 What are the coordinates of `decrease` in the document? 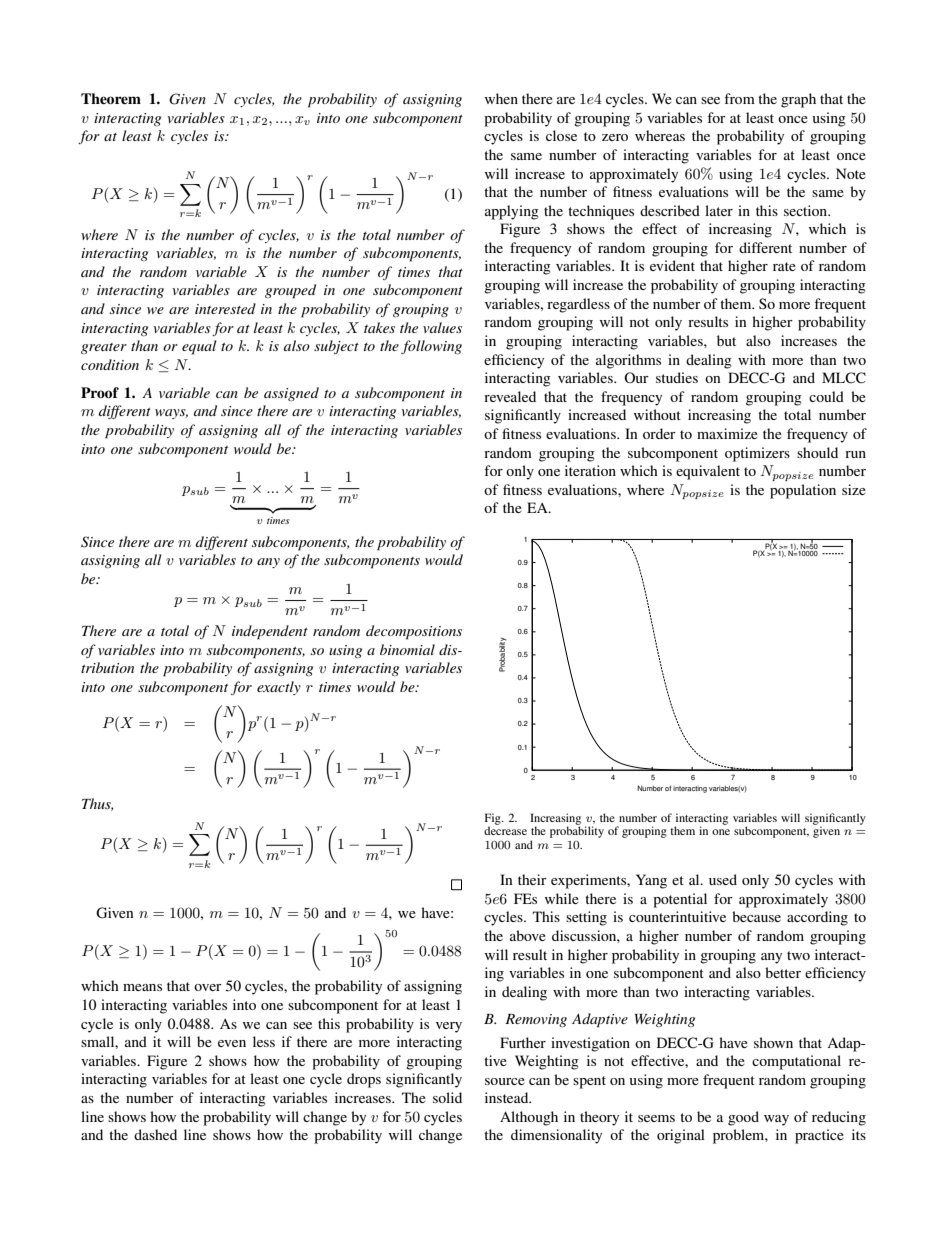 It's located at (505, 830).
